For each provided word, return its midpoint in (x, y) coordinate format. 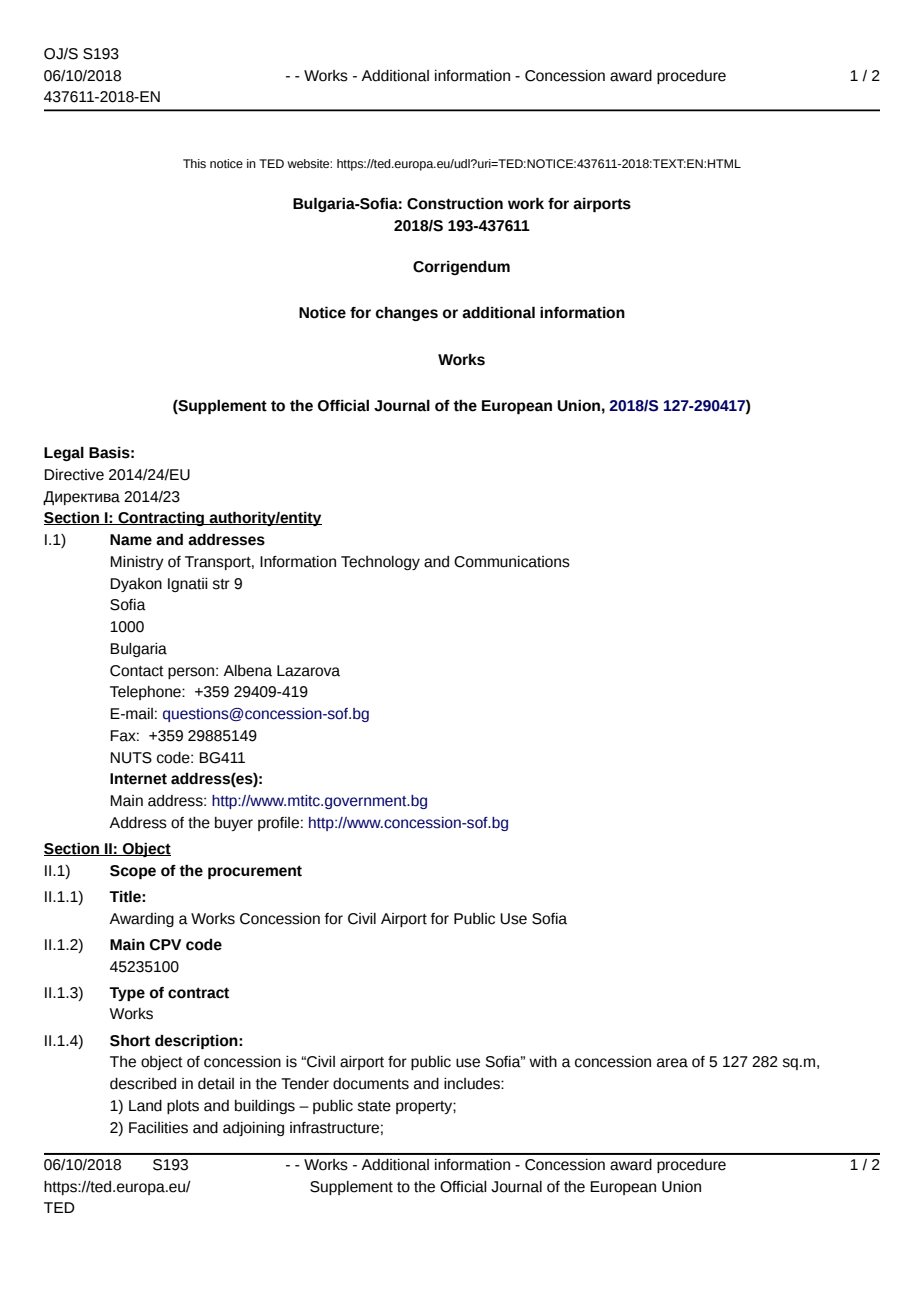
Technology (380, 563)
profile (278, 824)
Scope (133, 872)
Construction (455, 203)
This (194, 163)
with (543, 1062)
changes (407, 314)
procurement (255, 872)
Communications (512, 562)
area (672, 1063)
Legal (64, 454)
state (374, 1106)
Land (145, 1106)
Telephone (146, 693)
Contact (137, 671)
